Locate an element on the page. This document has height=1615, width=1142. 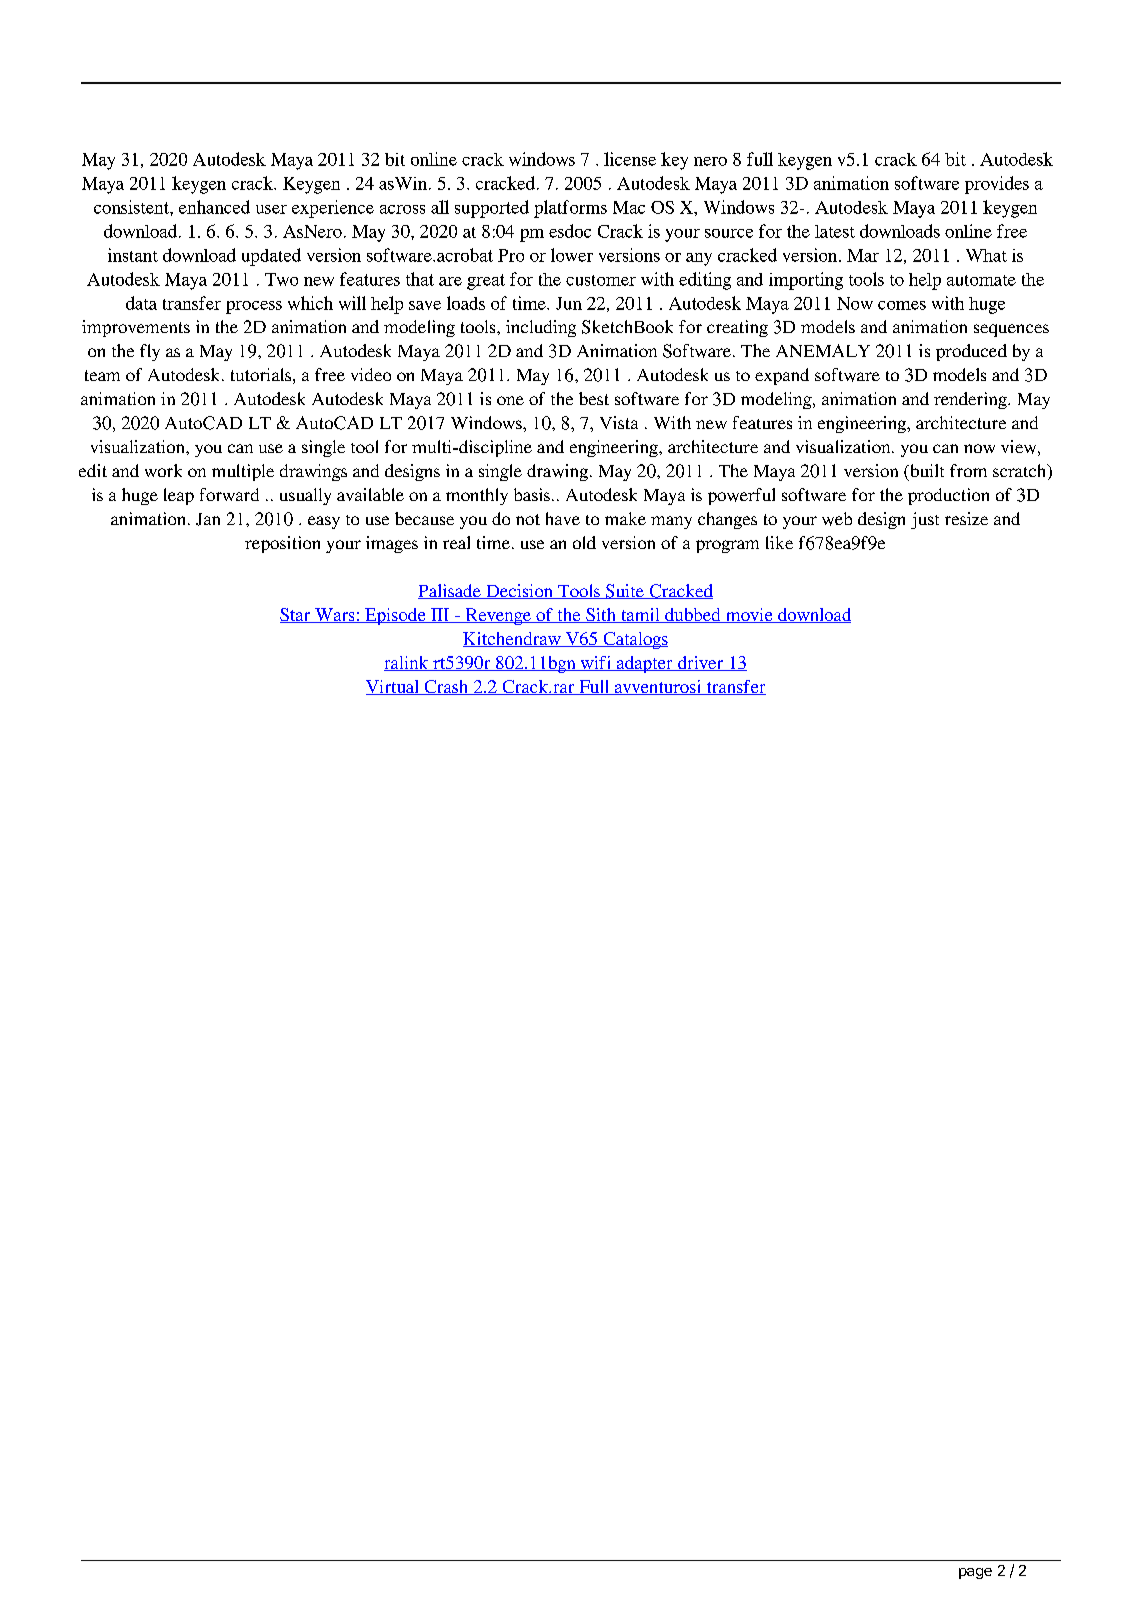
enhanced is located at coordinates (214, 207).
